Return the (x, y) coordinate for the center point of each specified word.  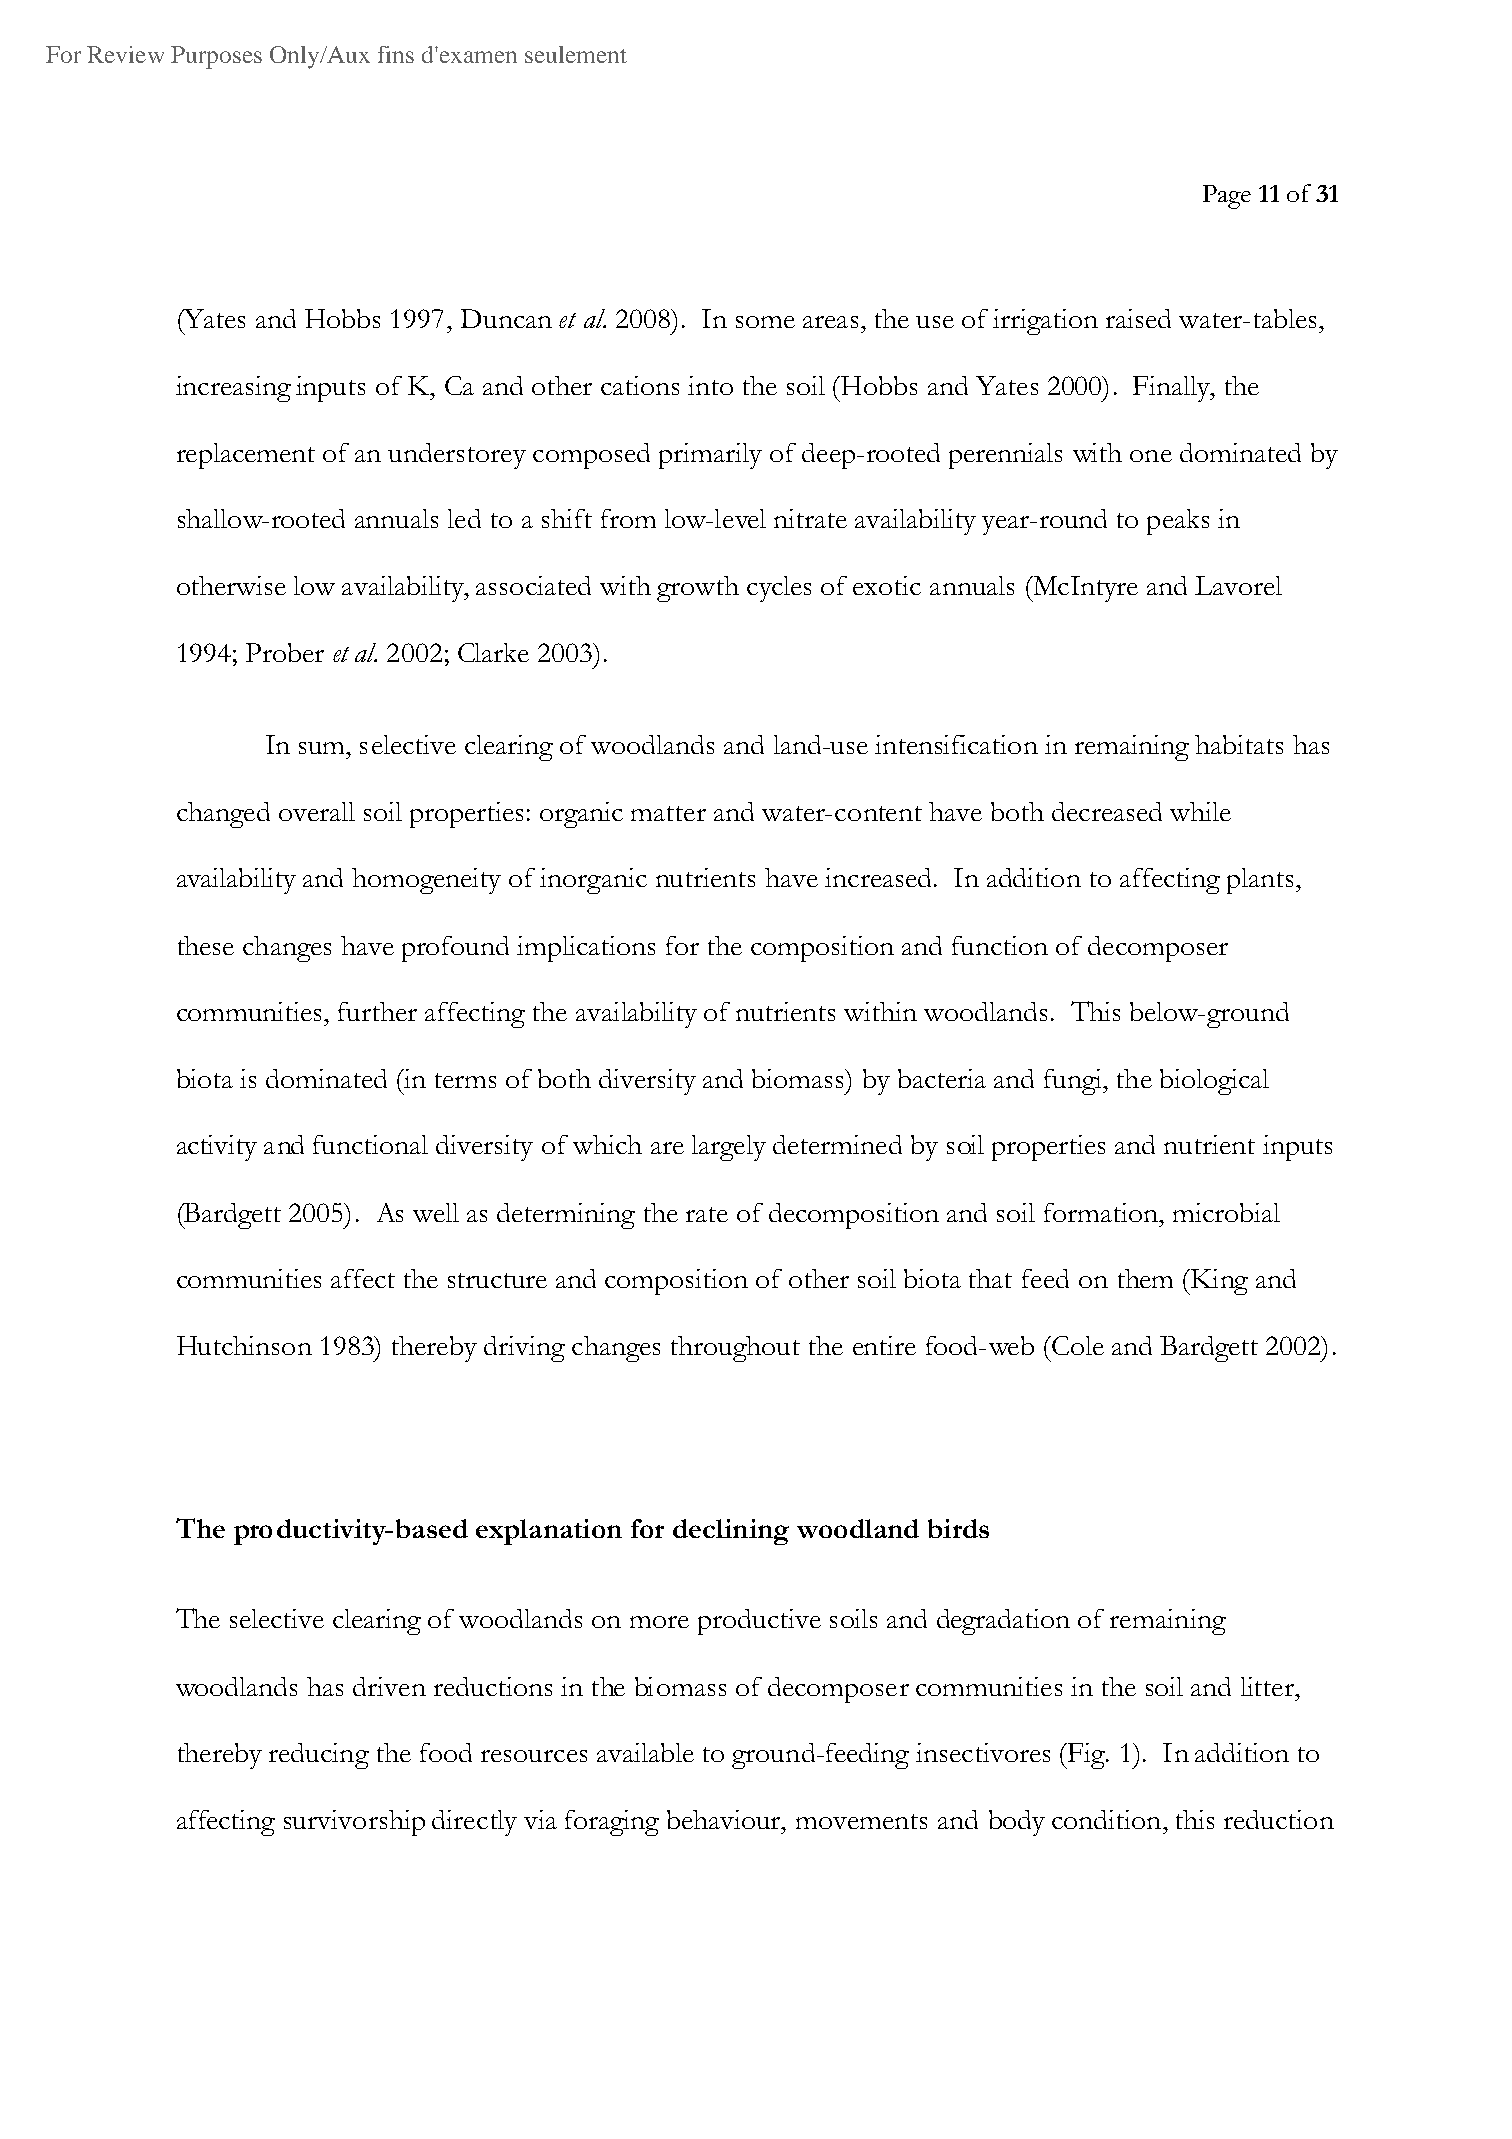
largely (729, 1148)
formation (1102, 1212)
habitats (1239, 744)
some (765, 322)
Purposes (216, 57)
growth (698, 589)
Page (1227, 197)
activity (217, 1148)
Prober (285, 652)
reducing (319, 1756)
